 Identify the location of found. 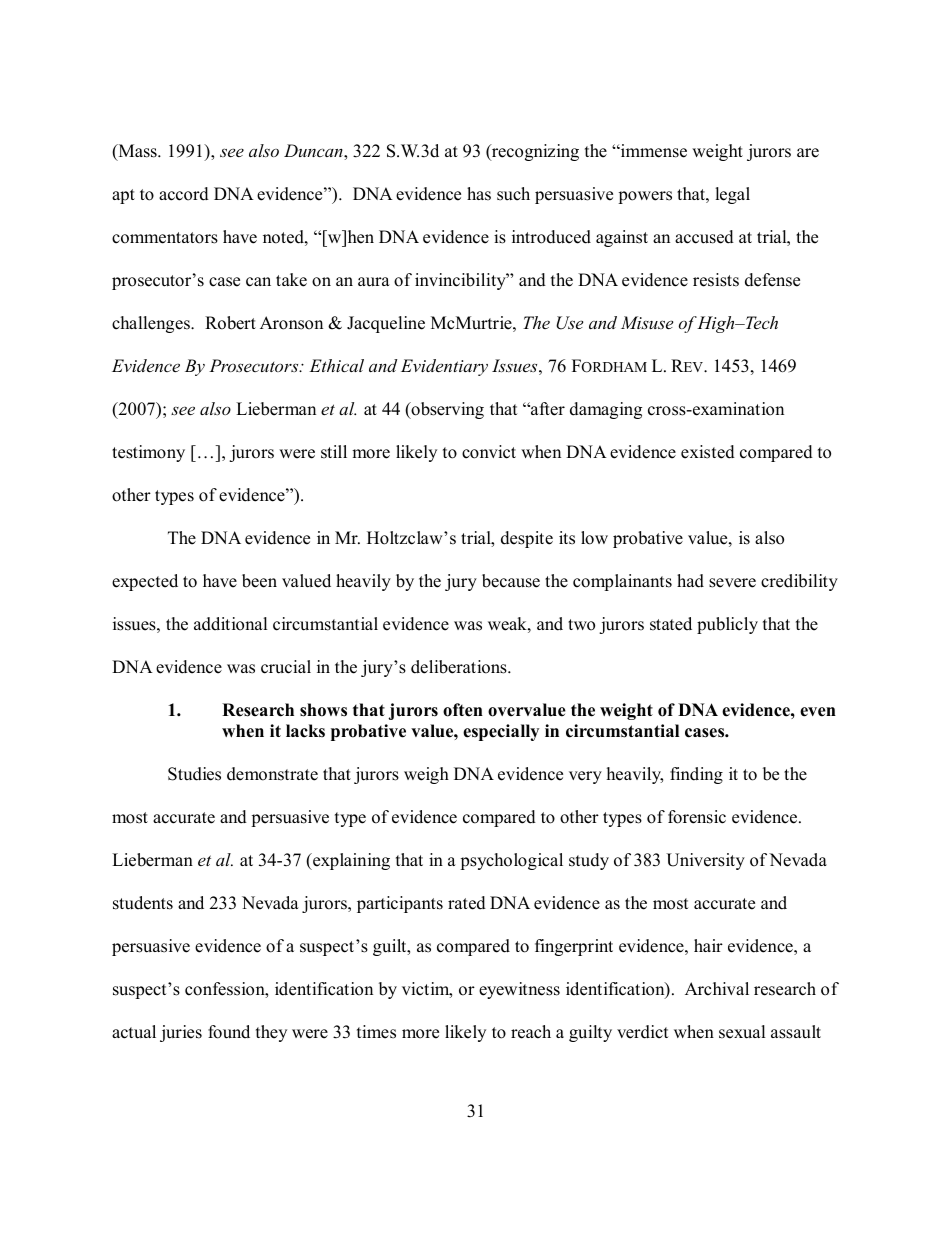
(229, 1032).
